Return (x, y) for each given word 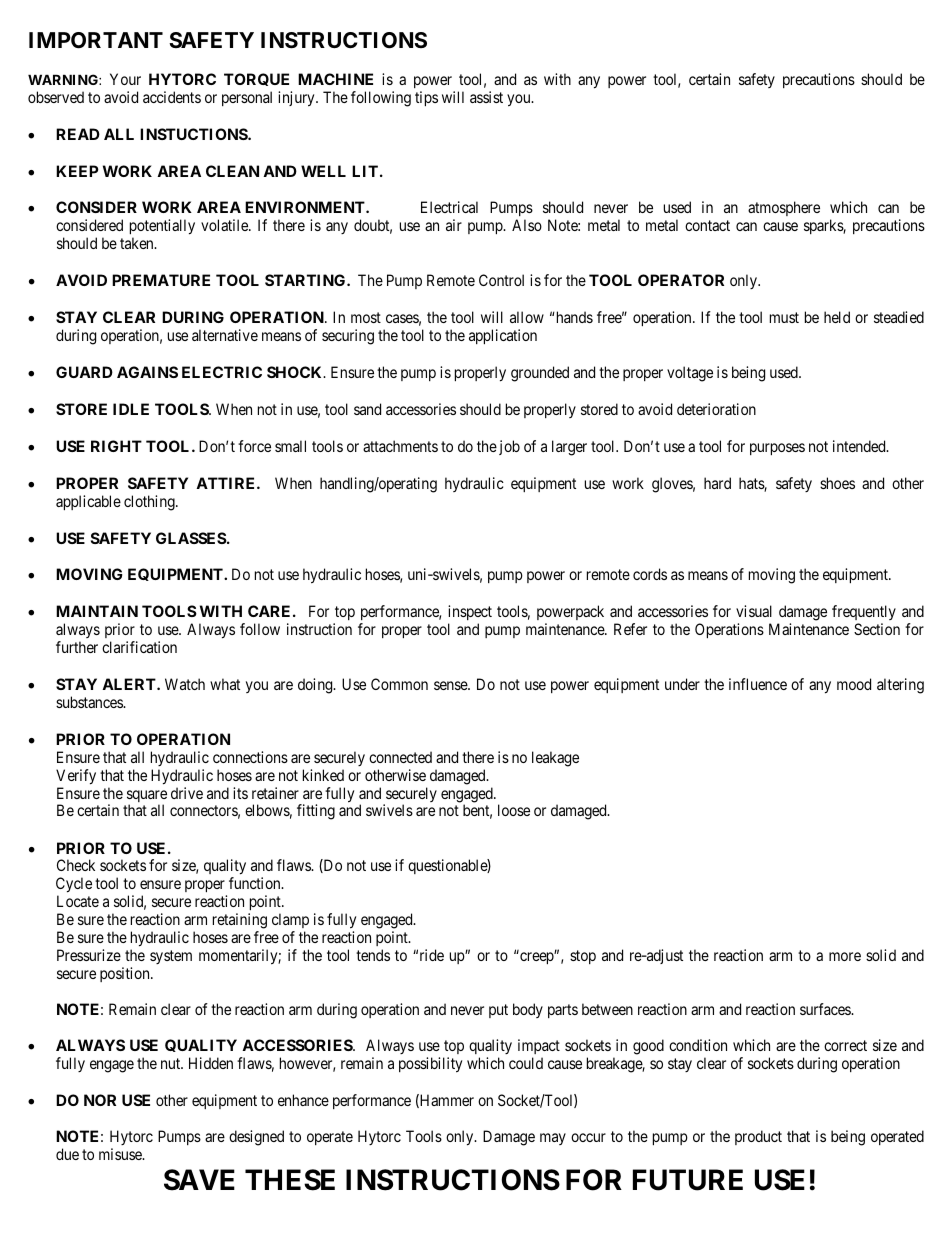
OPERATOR (681, 280)
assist (486, 97)
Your (125, 79)
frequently (864, 614)
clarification (139, 647)
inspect (470, 614)
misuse (121, 1154)
